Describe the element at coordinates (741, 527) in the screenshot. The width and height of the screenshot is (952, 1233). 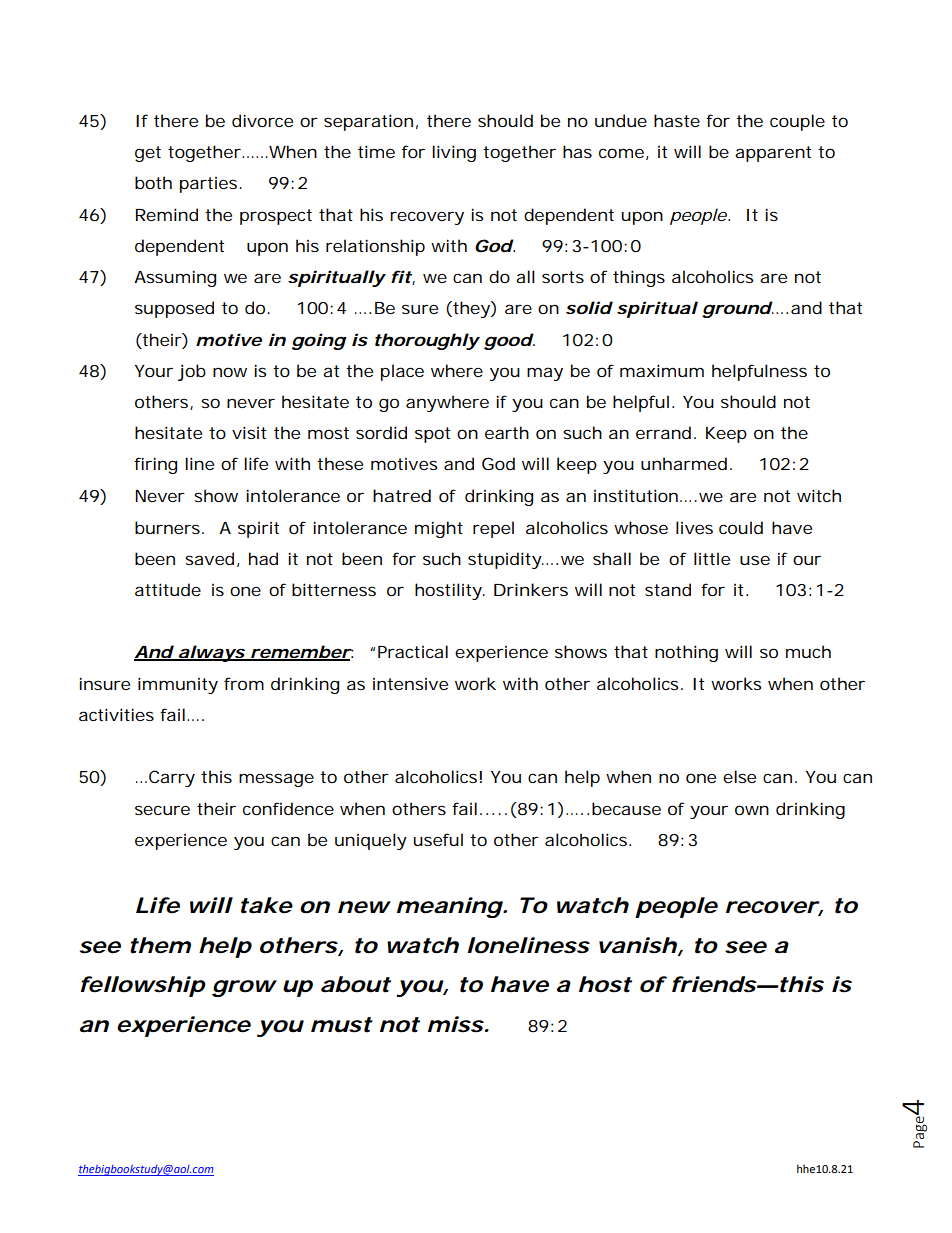
I see `could` at that location.
